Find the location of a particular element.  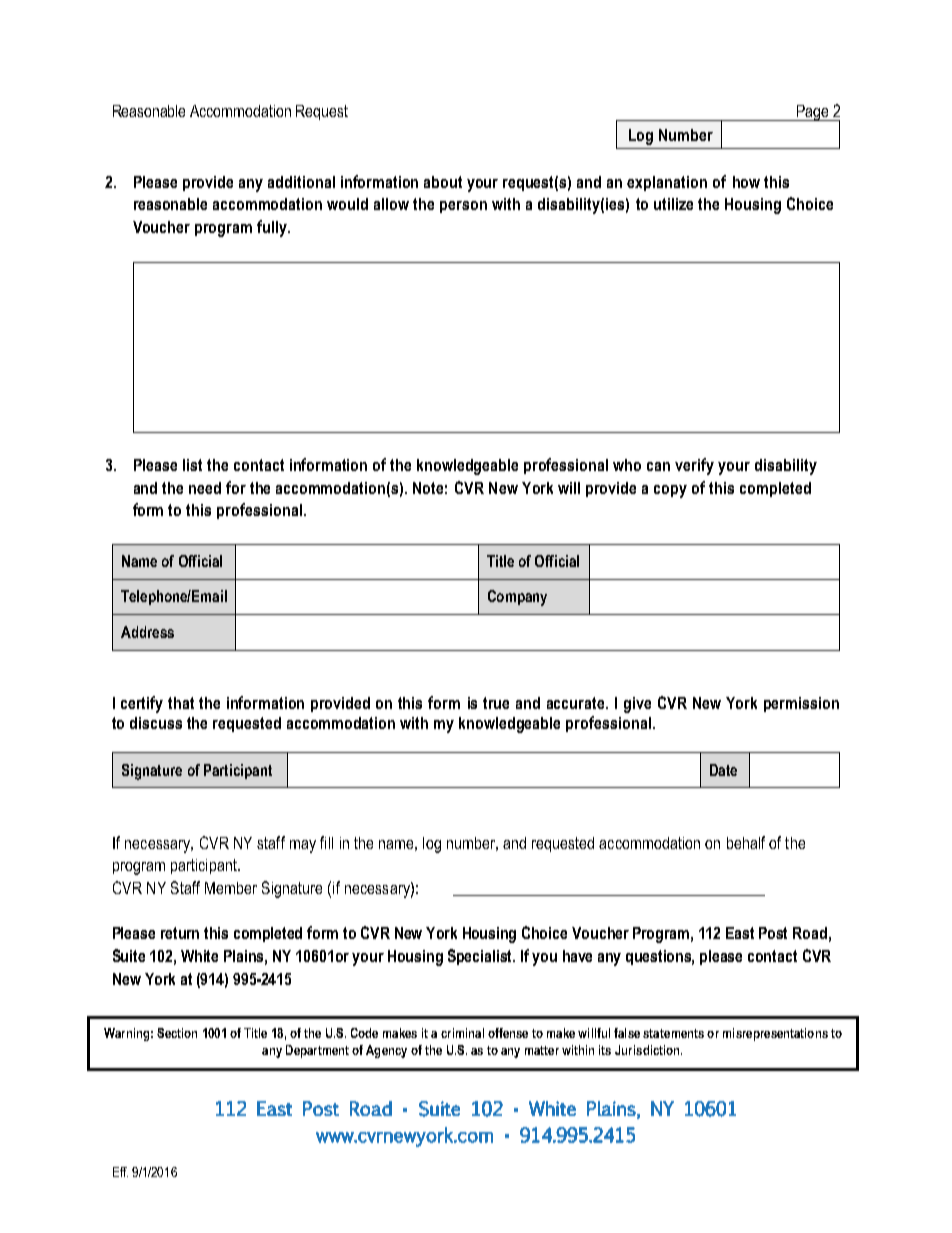

Eff is located at coordinates (120, 1172).
